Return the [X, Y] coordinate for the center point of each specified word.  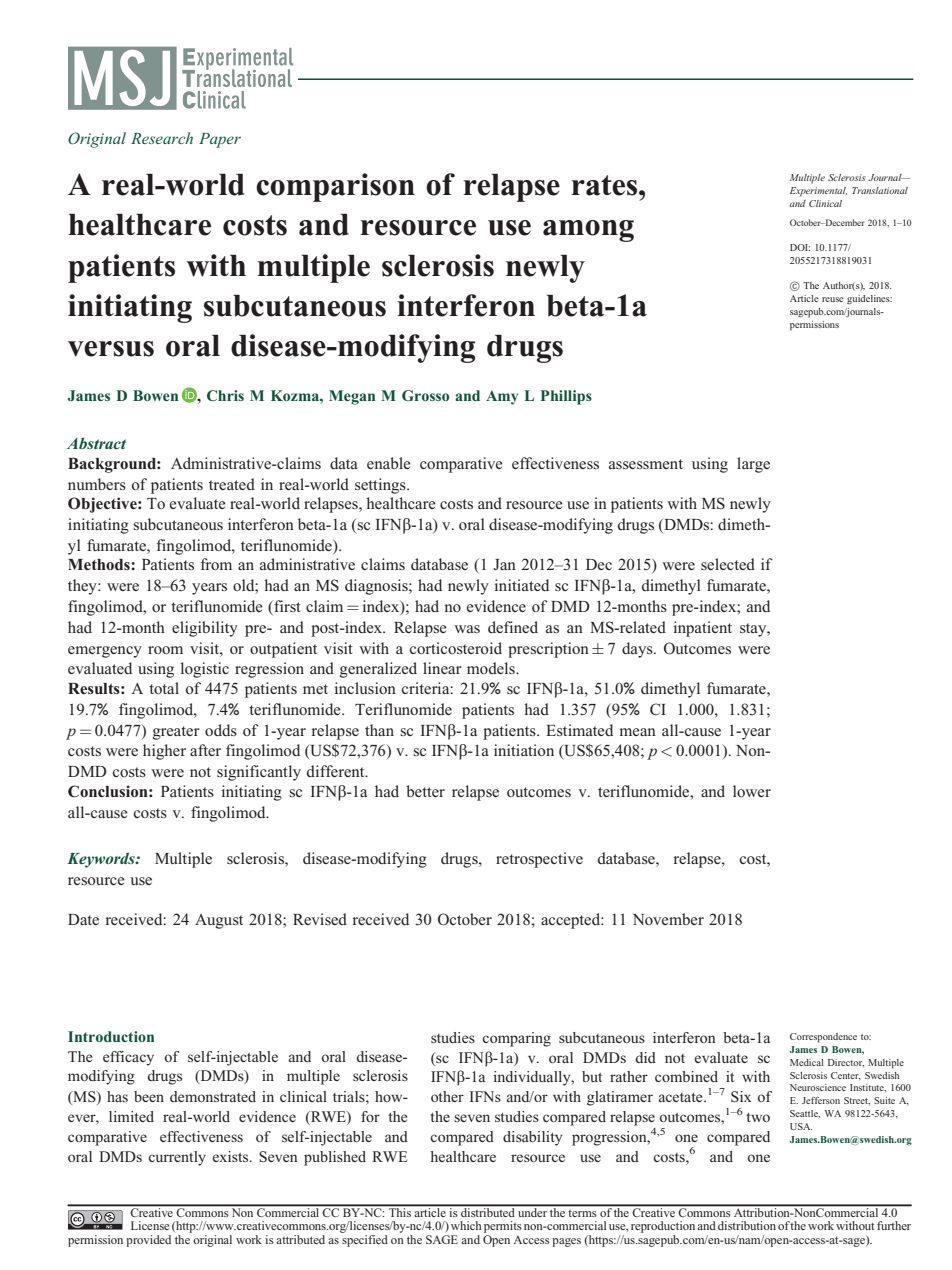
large [753, 465]
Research [162, 138]
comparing [516, 1039]
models [492, 668]
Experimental [818, 192]
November [668, 919]
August [219, 921]
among [588, 231]
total [164, 688]
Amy [502, 397]
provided [148, 1241]
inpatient [703, 629]
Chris [225, 395]
